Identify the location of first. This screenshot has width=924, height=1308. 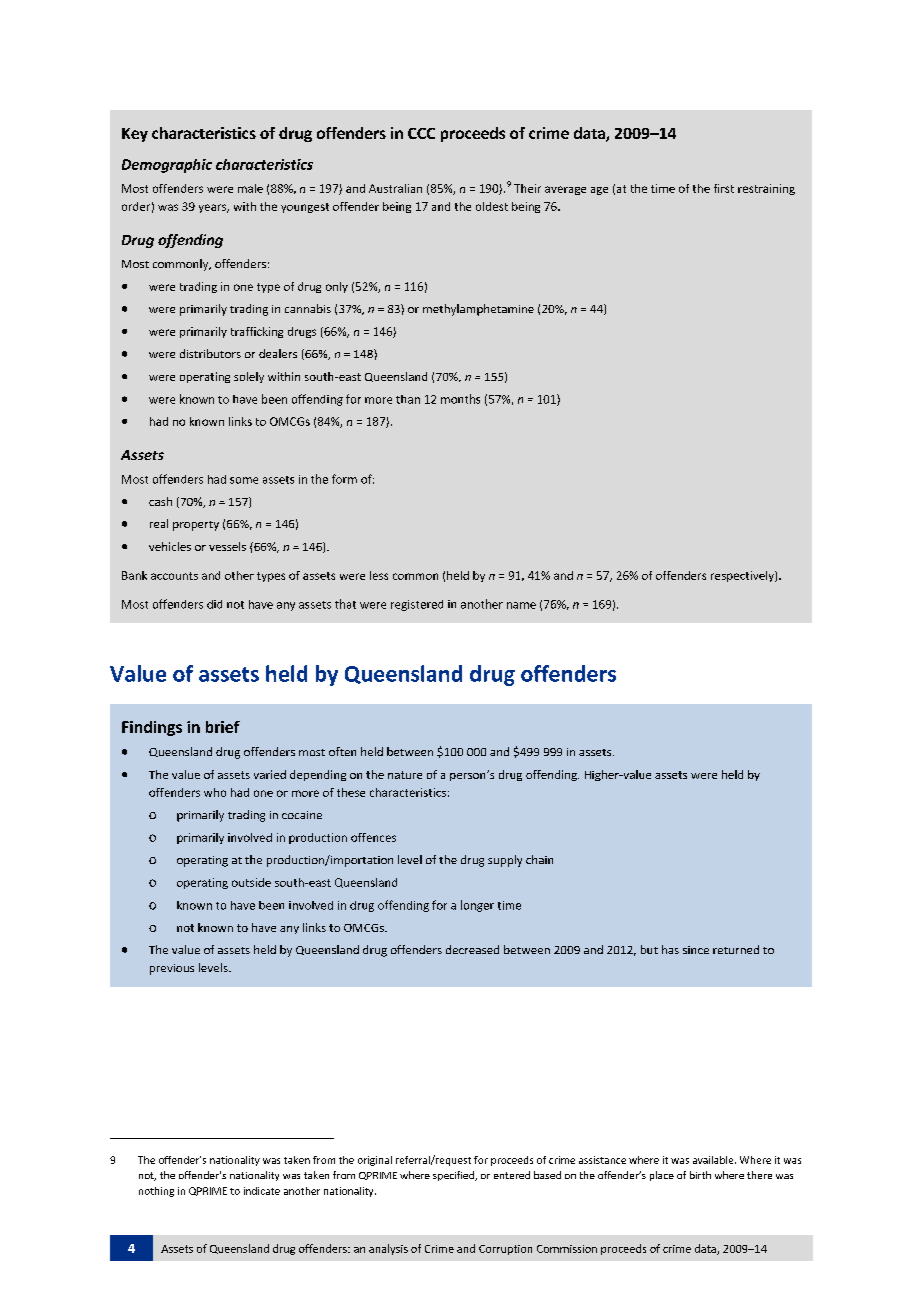
(724, 188).
